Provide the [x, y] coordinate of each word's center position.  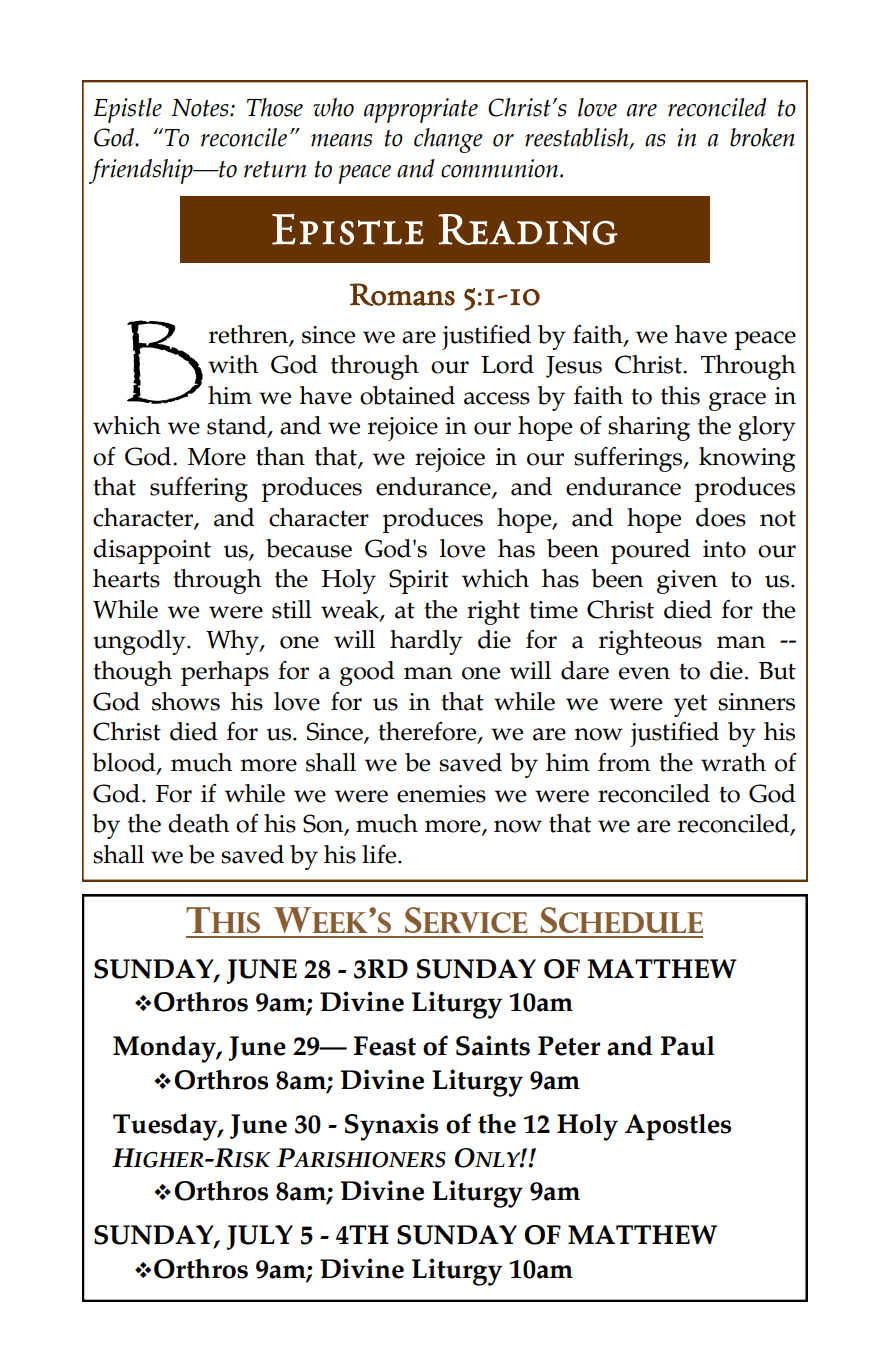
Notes [201, 108]
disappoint [152, 551]
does [721, 517]
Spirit [419, 581]
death [198, 823]
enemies [441, 794]
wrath [733, 762]
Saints [493, 1045]
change [448, 140]
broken [762, 137]
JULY [260, 1237]
